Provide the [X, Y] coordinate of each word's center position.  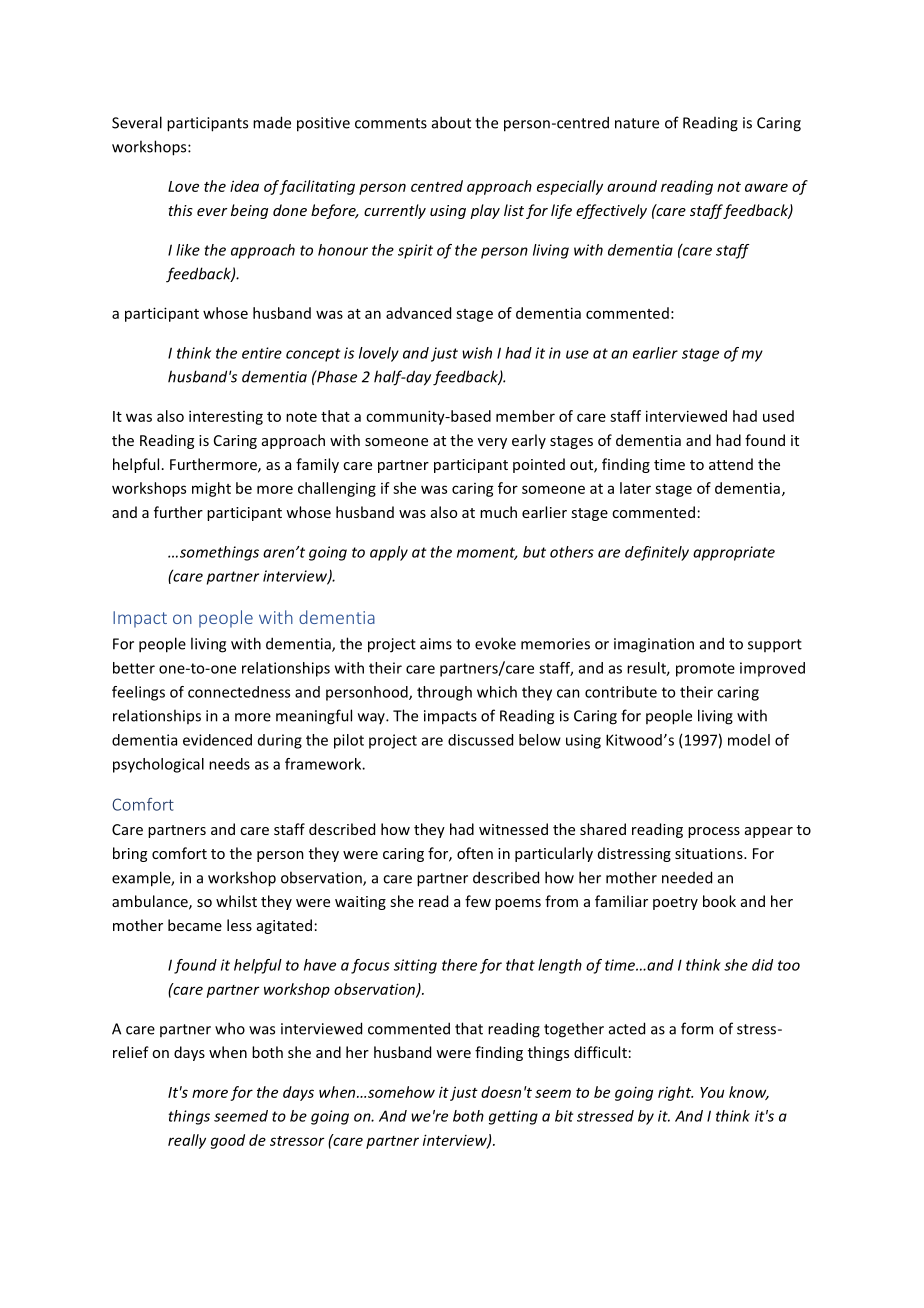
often [475, 853]
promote [705, 670]
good [228, 1141]
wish [477, 353]
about [451, 122]
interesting [226, 417]
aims [436, 644]
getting [513, 1117]
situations [710, 853]
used [778, 416]
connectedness [239, 692]
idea [244, 186]
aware [766, 187]
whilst [236, 901]
